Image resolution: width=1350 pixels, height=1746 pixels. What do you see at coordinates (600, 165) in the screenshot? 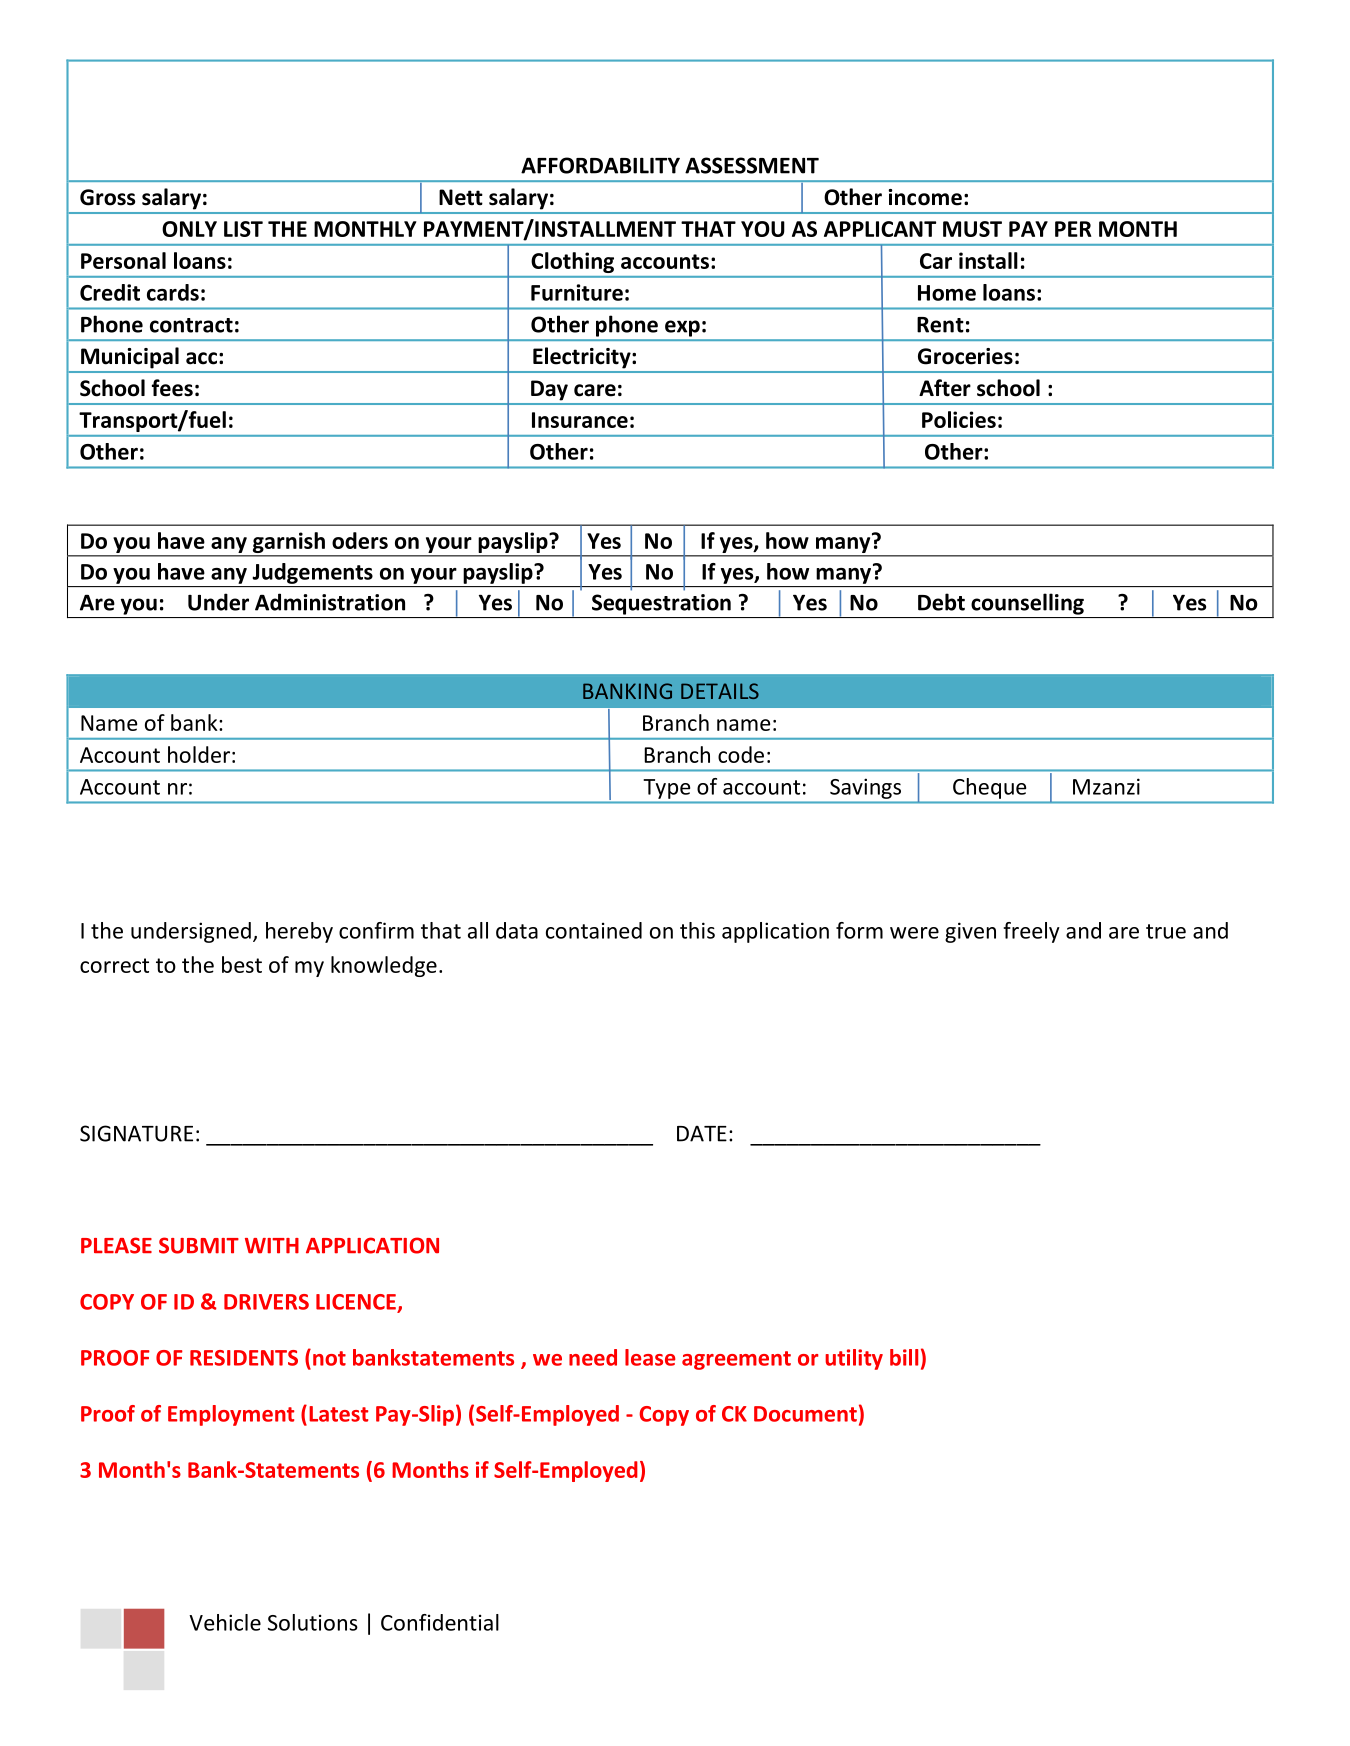
I see `AFFORDABILITY` at bounding box center [600, 165].
